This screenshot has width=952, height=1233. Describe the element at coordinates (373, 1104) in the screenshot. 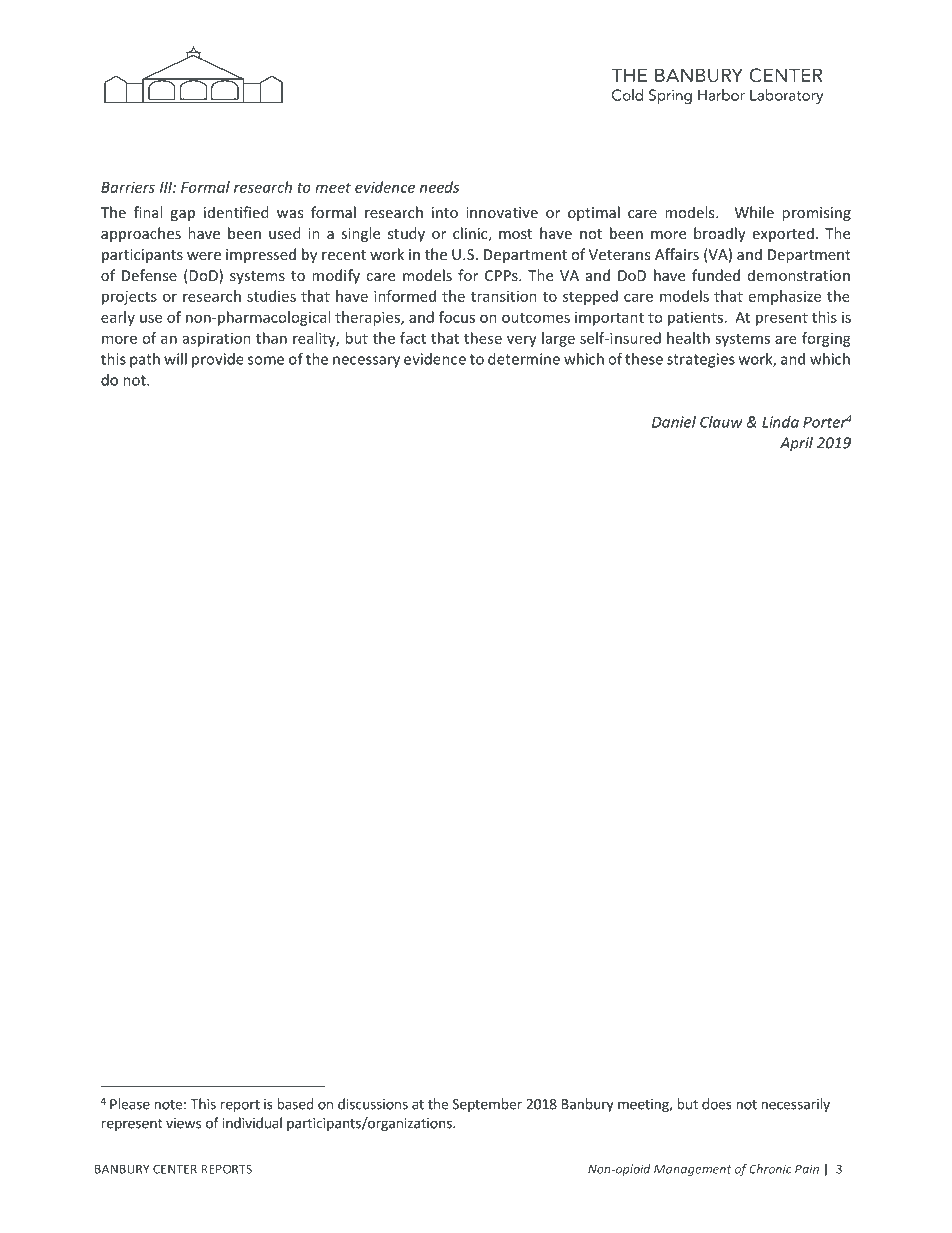

I see `discussions` at that location.
